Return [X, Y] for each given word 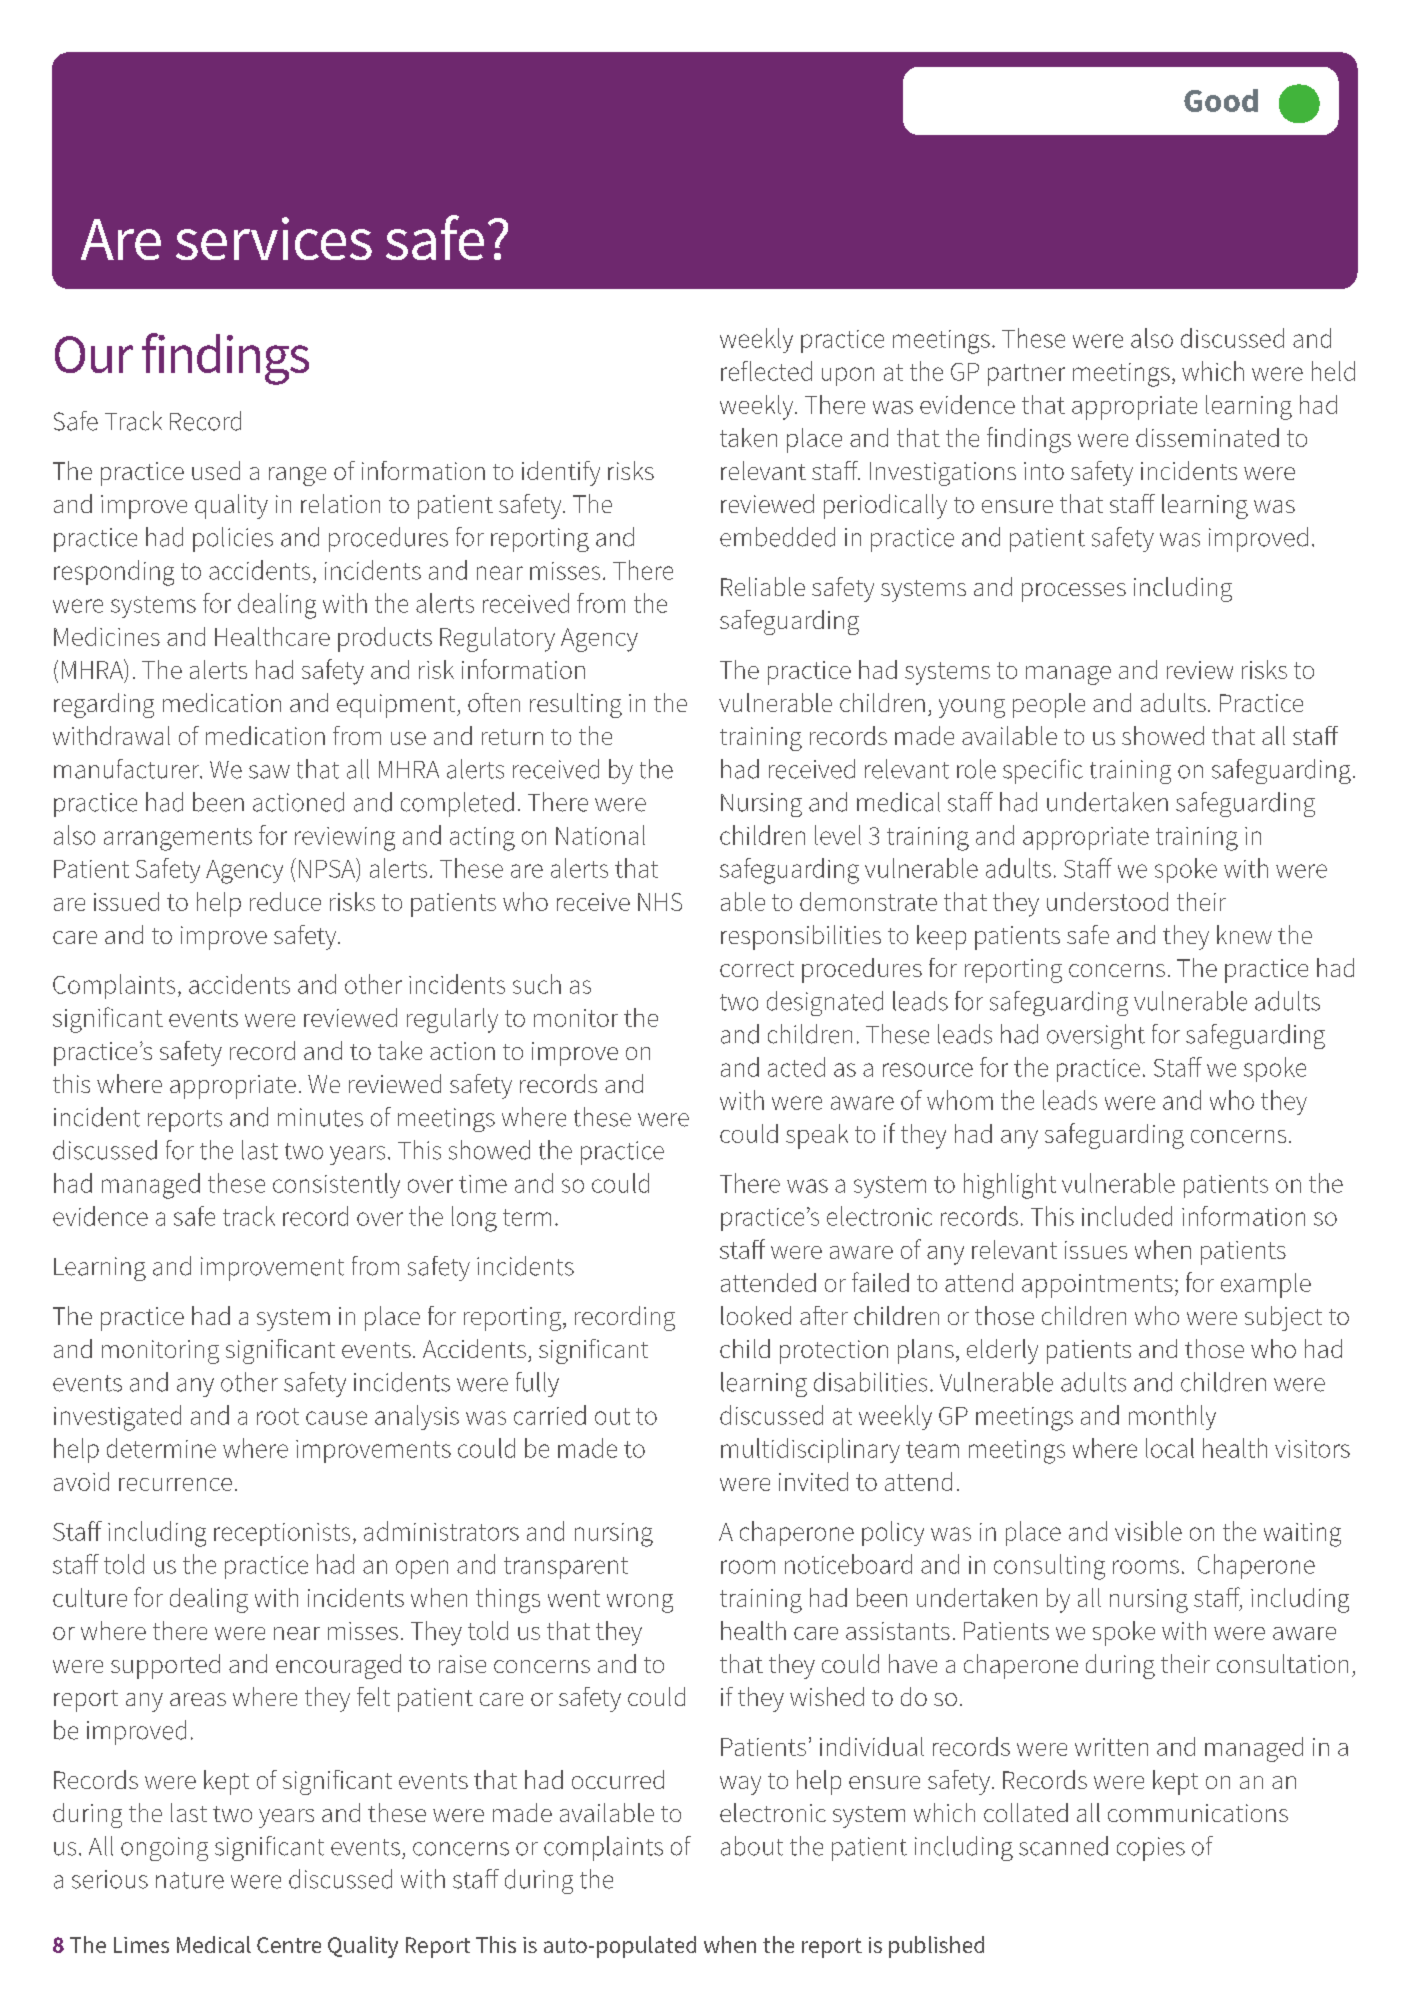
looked [756, 1315]
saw [269, 772]
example [1266, 1285]
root [278, 1416]
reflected [766, 371]
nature [190, 1880]
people [1049, 705]
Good [1221, 100]
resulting [576, 705]
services [274, 238]
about [752, 1846]
